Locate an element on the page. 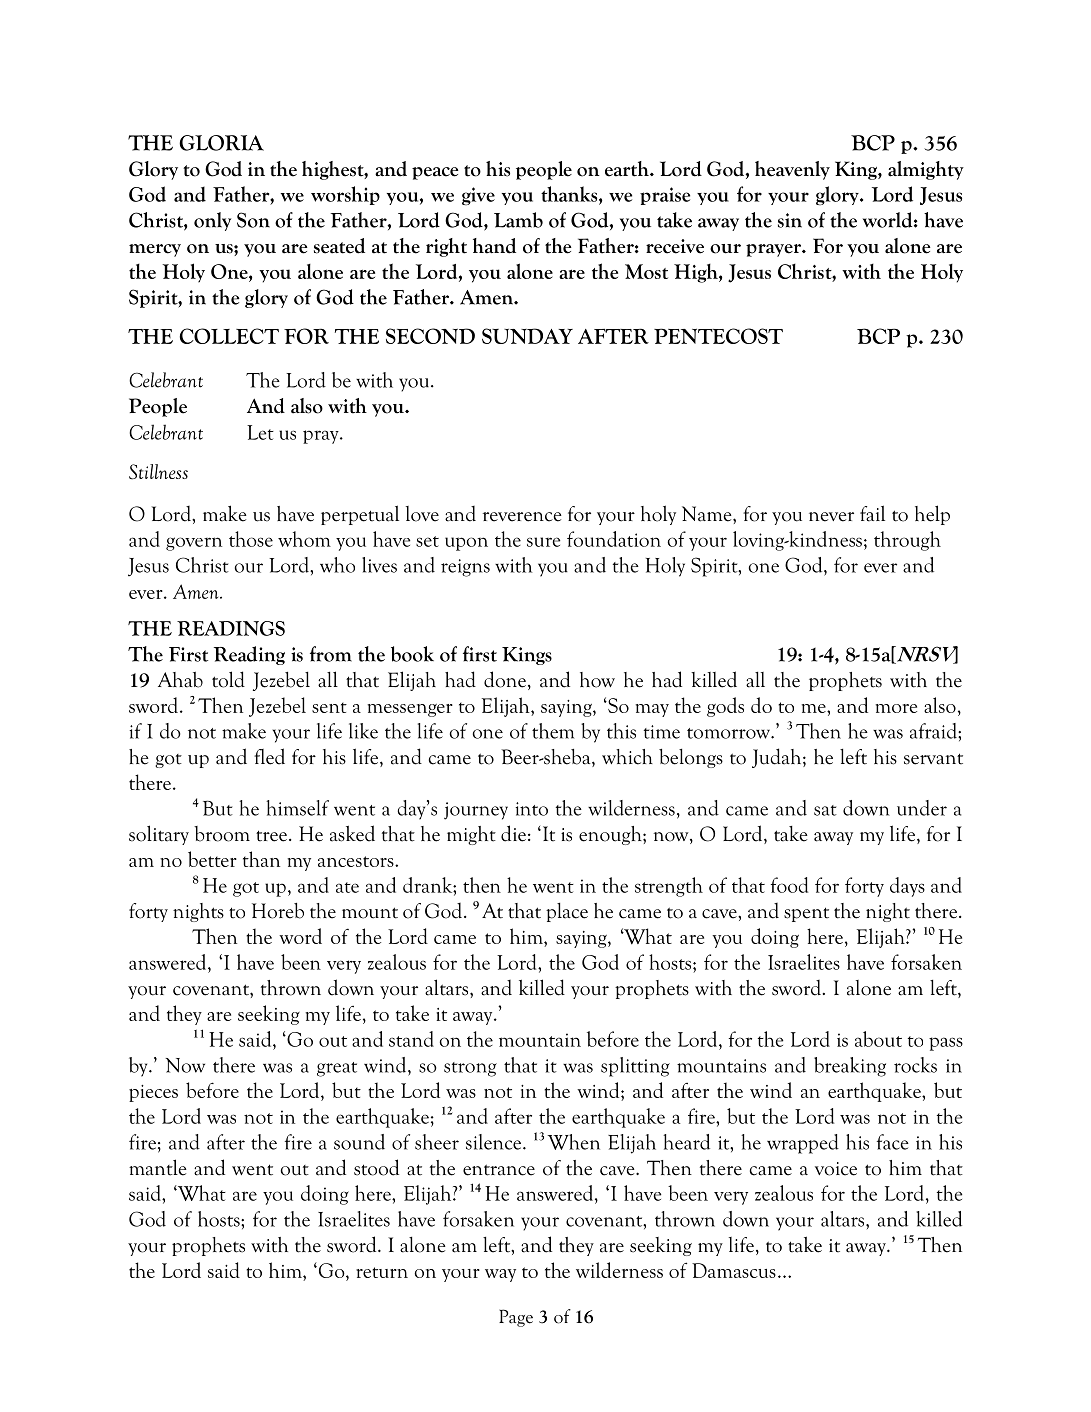 The image size is (1091, 1412). strong is located at coordinates (470, 1069).
